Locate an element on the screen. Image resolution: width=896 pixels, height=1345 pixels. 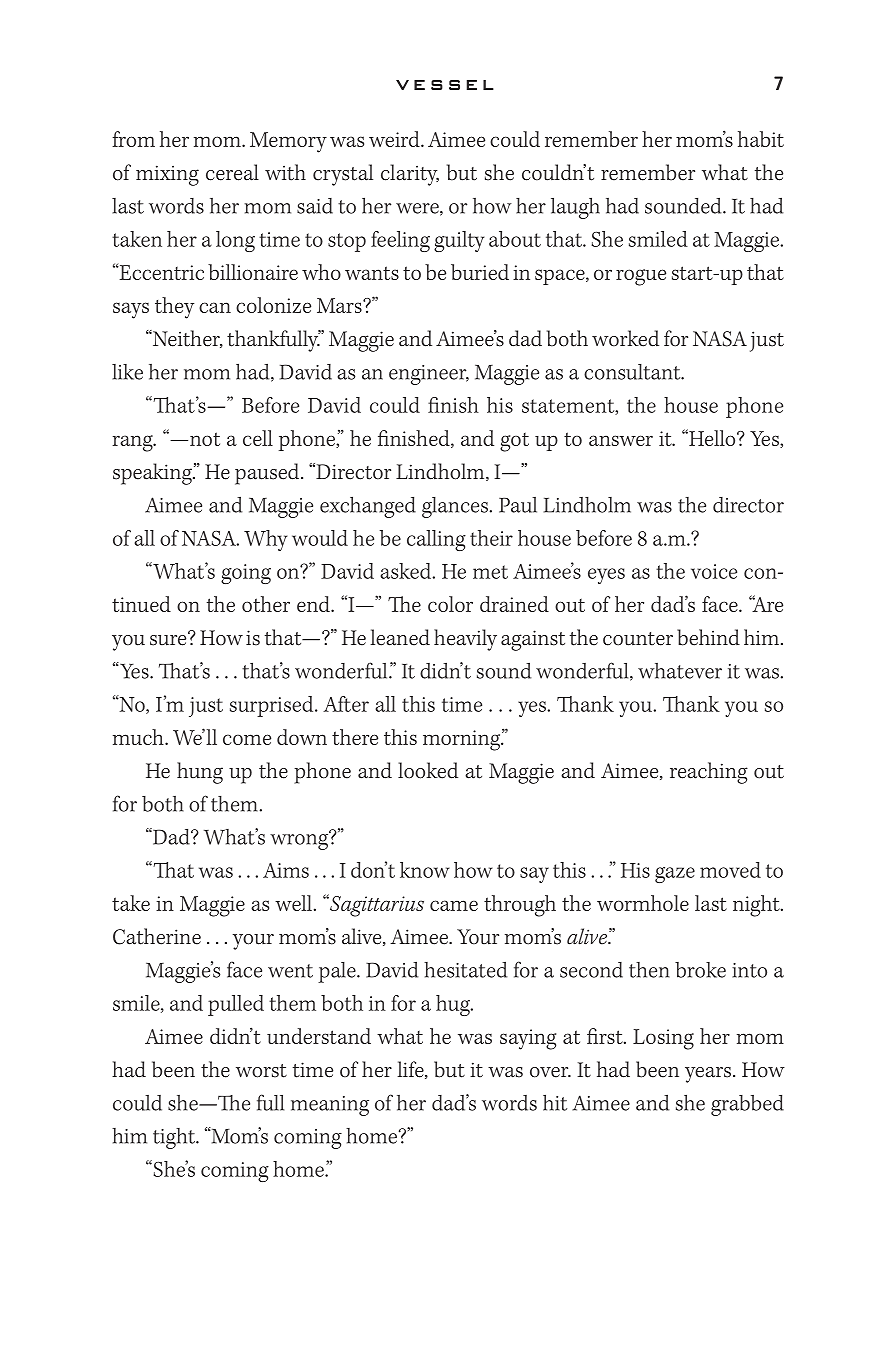
clarity is located at coordinates (410, 175).
